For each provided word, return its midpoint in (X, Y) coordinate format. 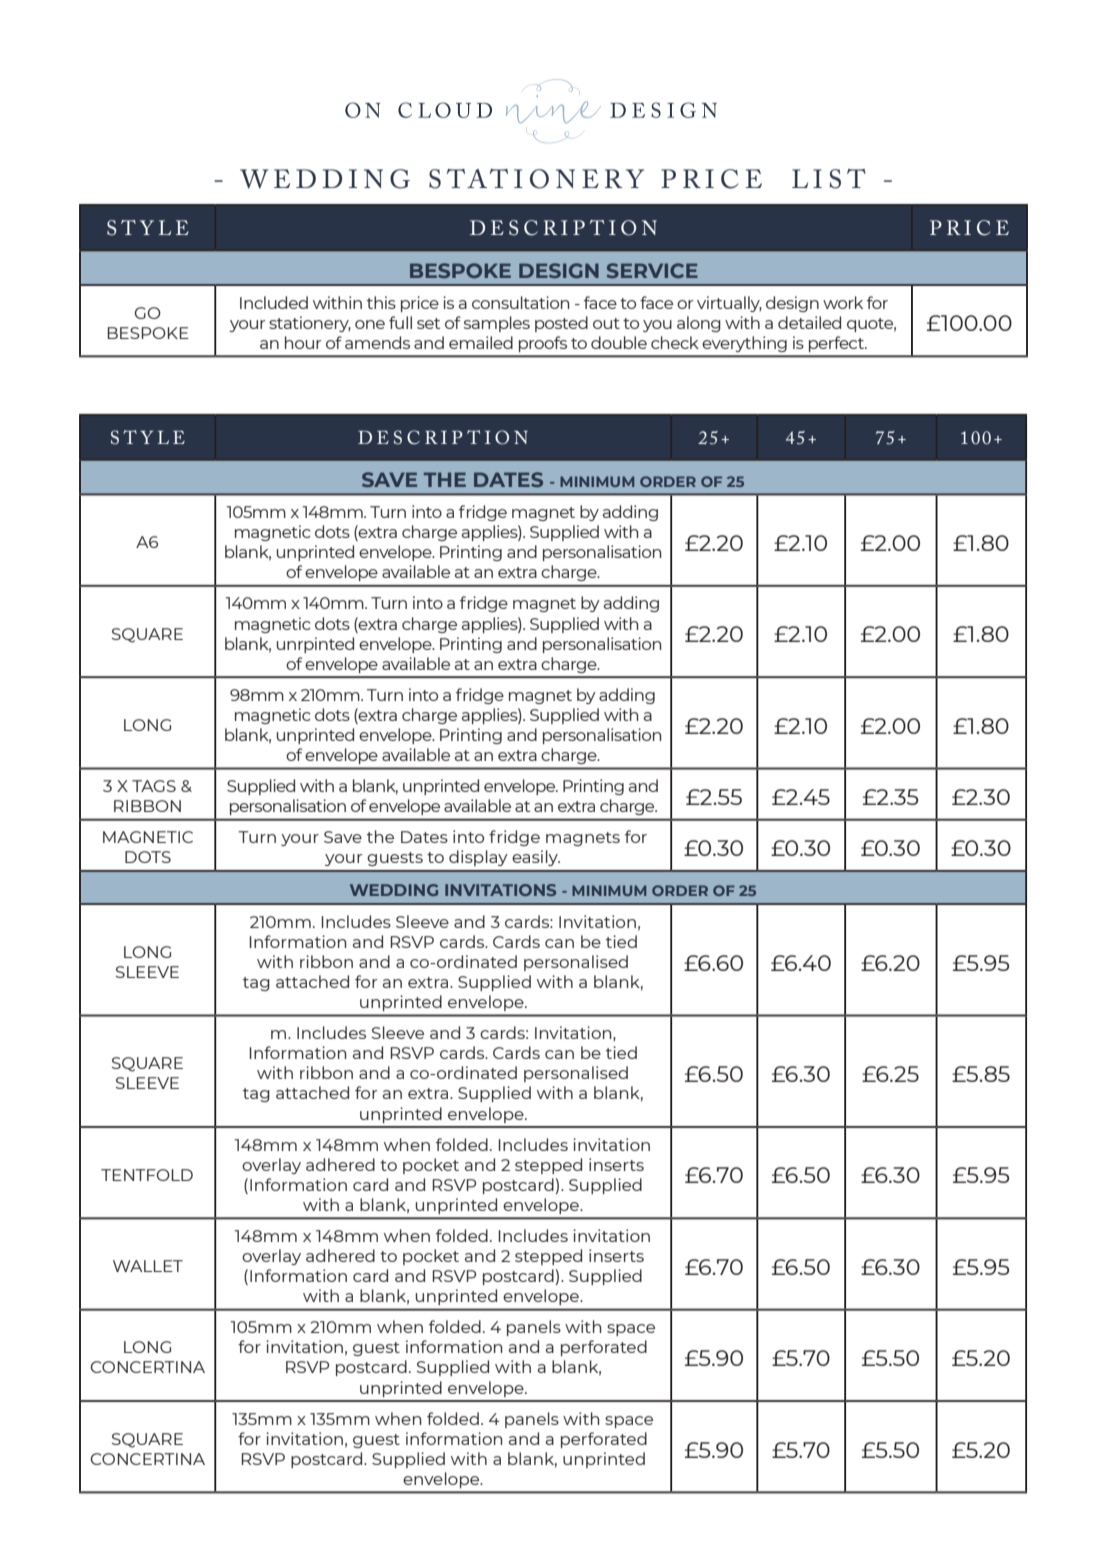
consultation (520, 302)
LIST (829, 179)
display (478, 858)
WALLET (148, 1266)
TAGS (154, 786)
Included (274, 302)
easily (536, 858)
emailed (481, 342)
